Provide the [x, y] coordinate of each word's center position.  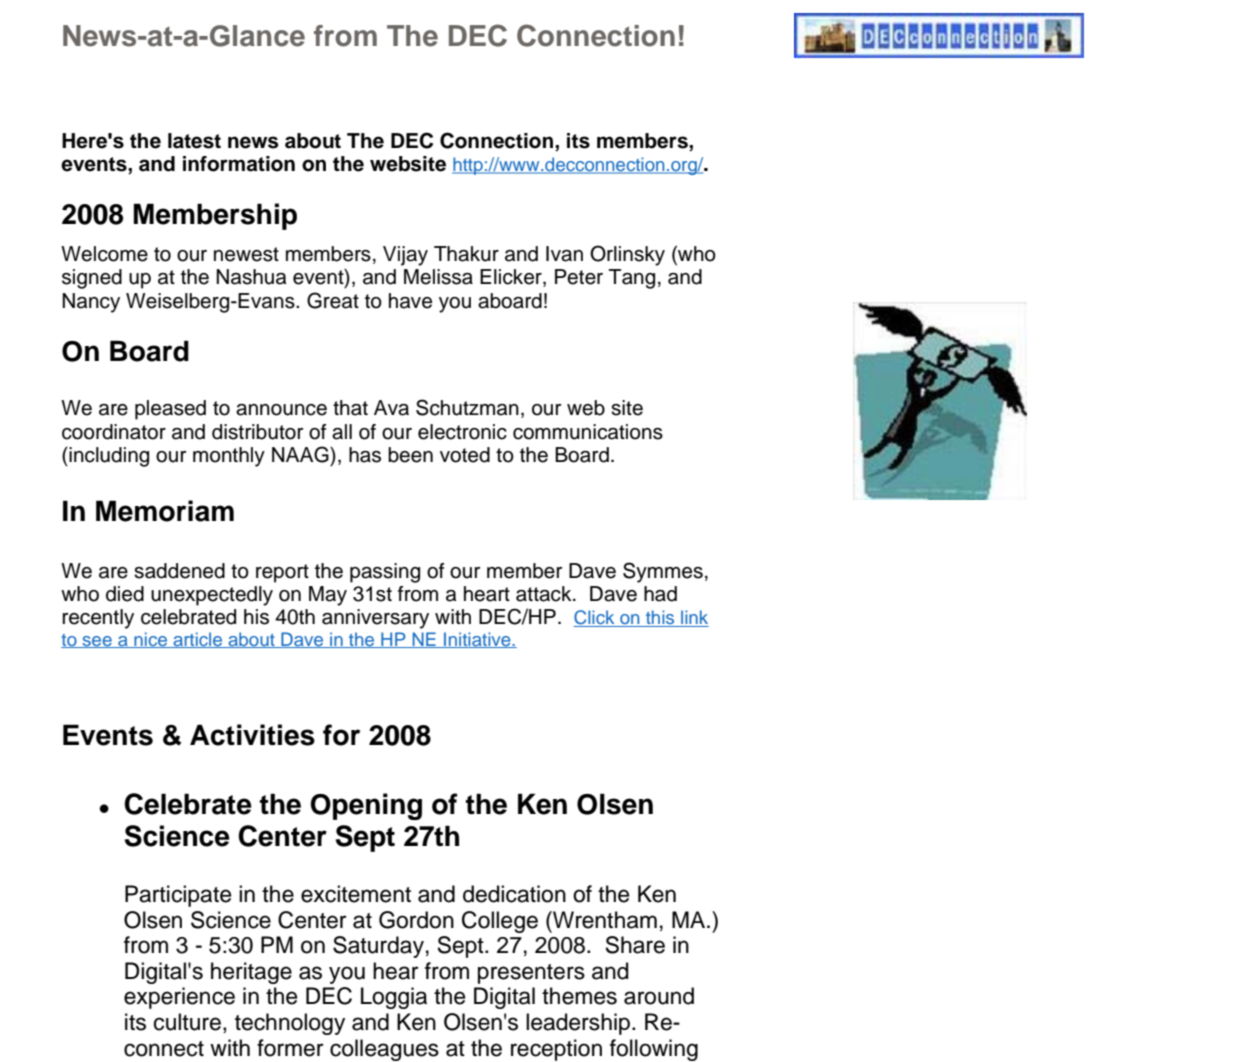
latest [194, 141]
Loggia [394, 998]
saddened [179, 571]
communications [588, 432]
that [350, 408]
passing [385, 573]
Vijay [405, 256]
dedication [514, 894]
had [660, 594]
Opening [366, 806]
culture [189, 1023]
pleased [170, 410]
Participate [178, 896]
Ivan [564, 254]
